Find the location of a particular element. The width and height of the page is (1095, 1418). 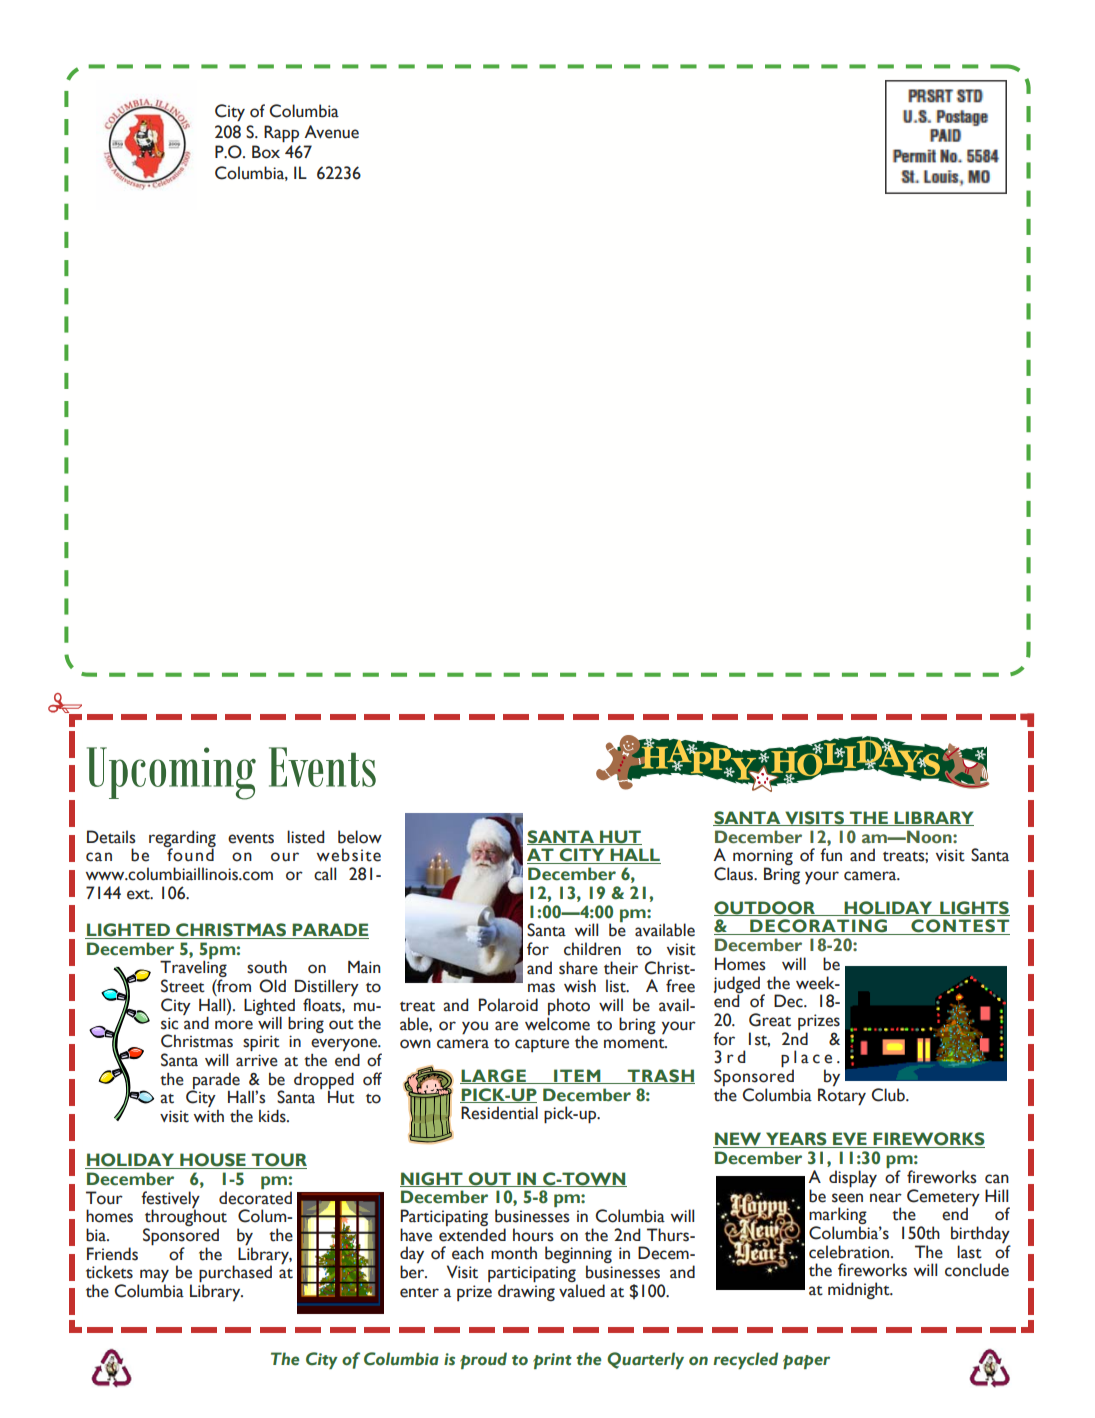

print is located at coordinates (552, 1361).
